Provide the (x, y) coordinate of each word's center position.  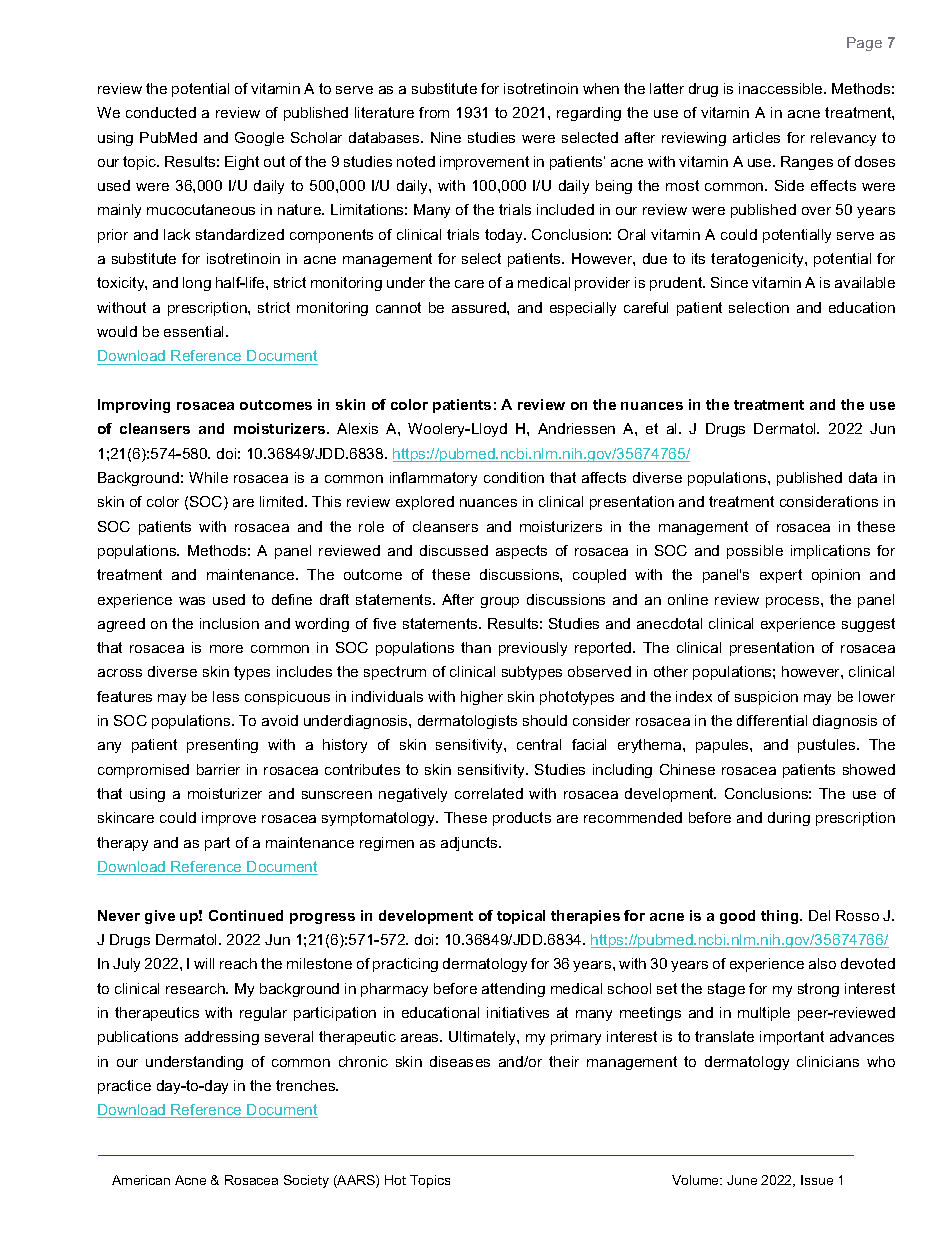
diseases (460, 1061)
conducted (161, 112)
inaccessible (782, 88)
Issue (817, 1180)
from (434, 112)
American (141, 1180)
